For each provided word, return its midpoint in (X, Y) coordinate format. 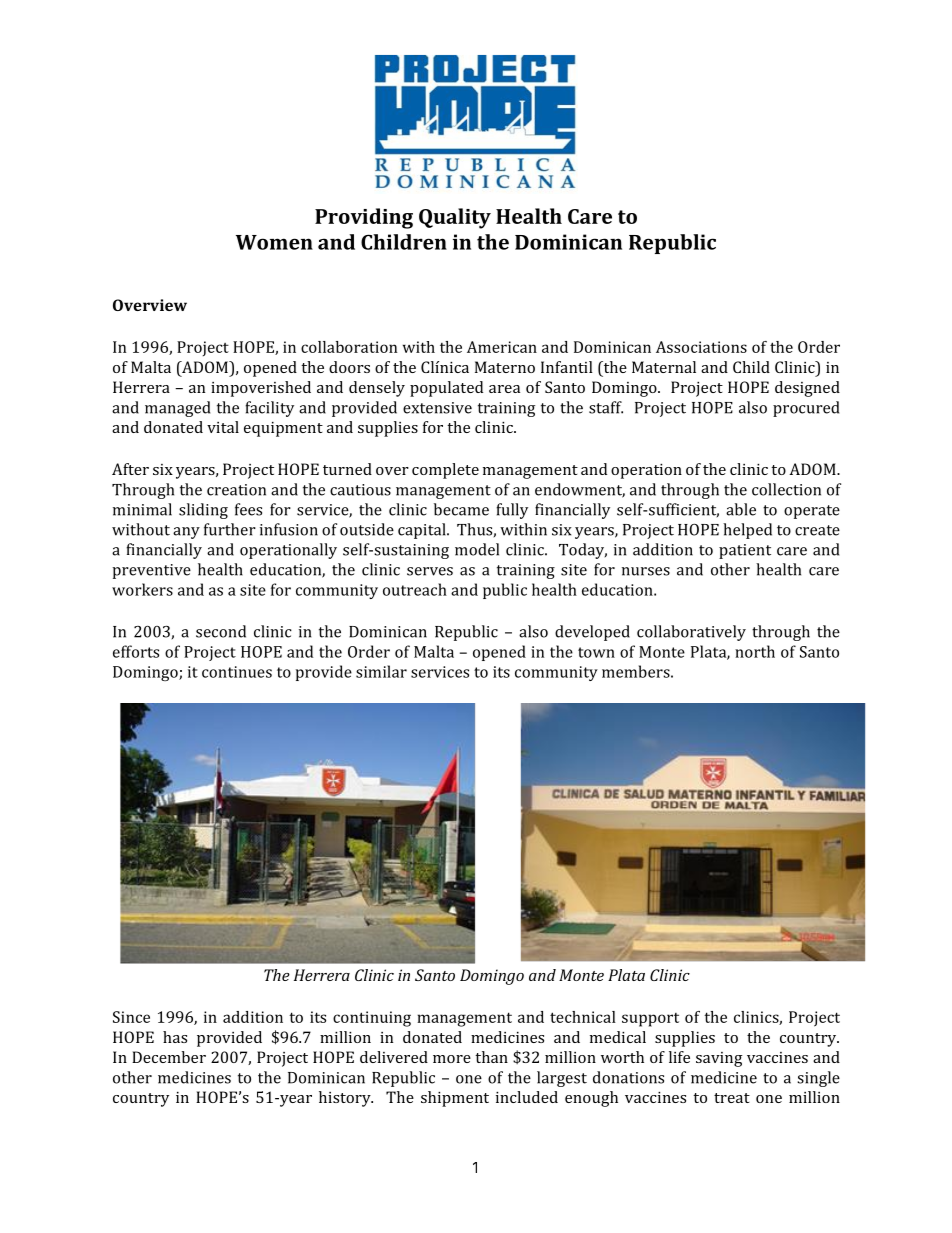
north (755, 651)
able (741, 509)
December (169, 1057)
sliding (203, 511)
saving (719, 1059)
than (491, 1057)
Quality (455, 218)
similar (381, 671)
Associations (701, 347)
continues (237, 672)
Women (274, 242)
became (461, 509)
